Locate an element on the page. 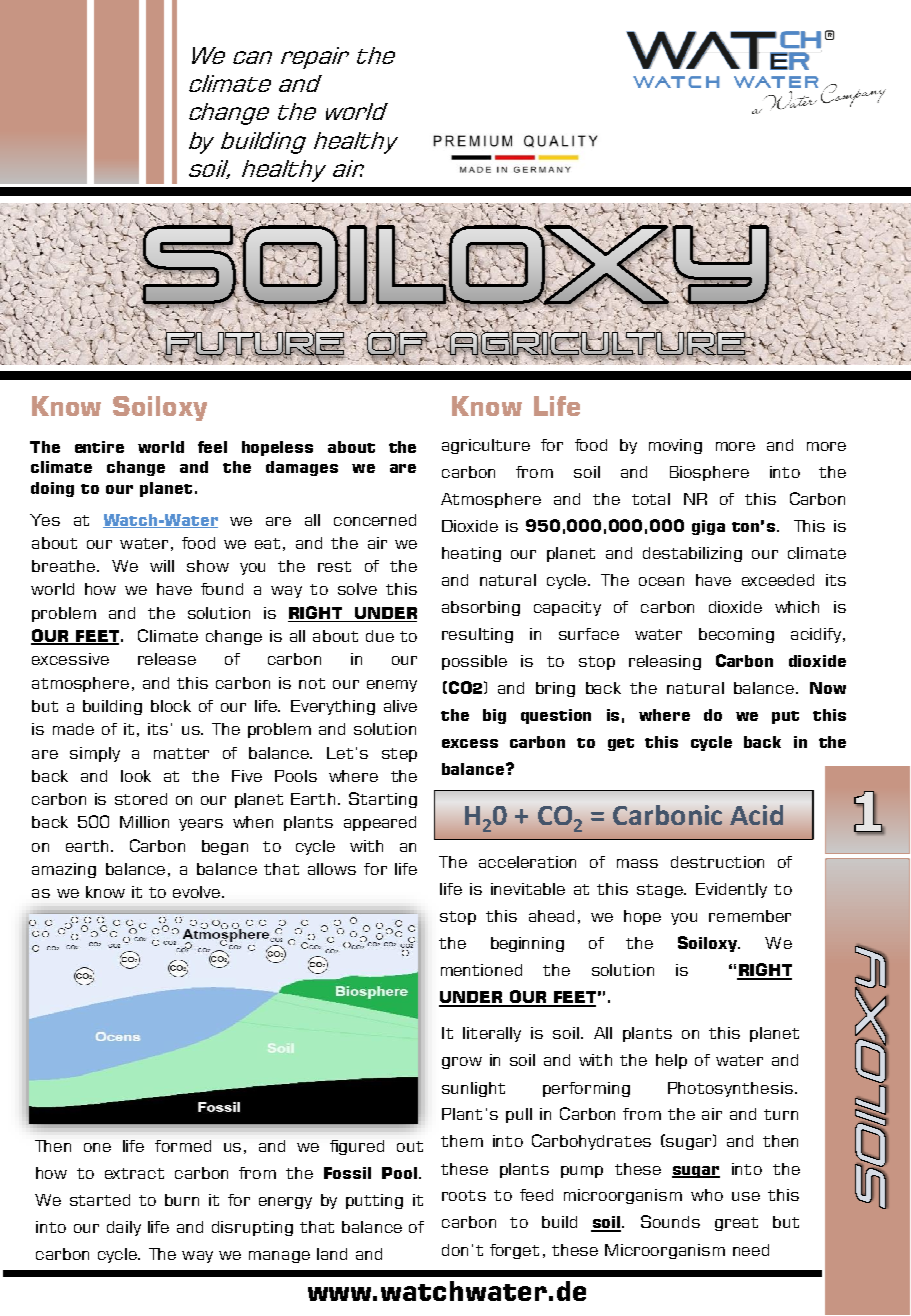 This document has height=1316, width=911. daily is located at coordinates (124, 1228).
